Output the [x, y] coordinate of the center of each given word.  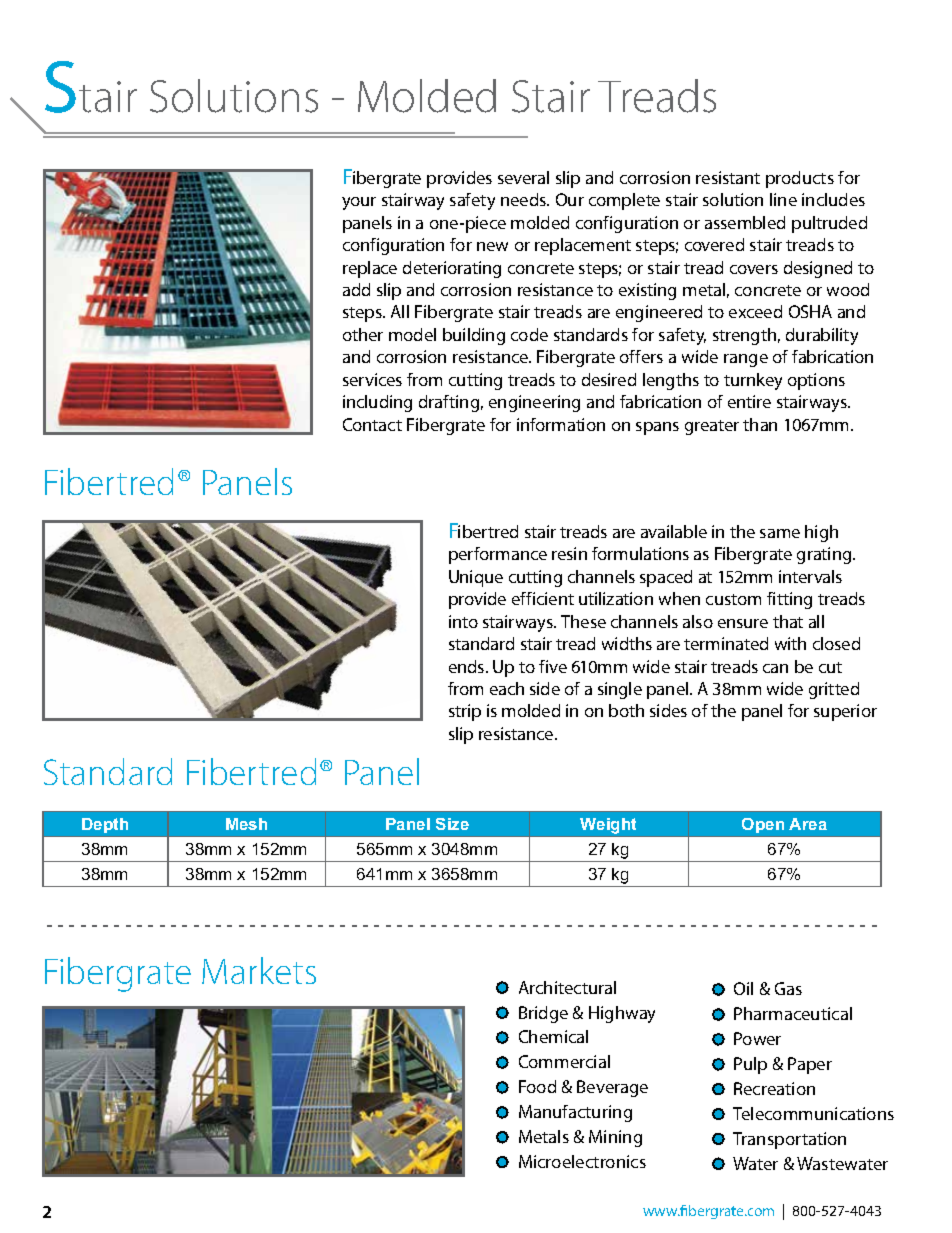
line [783, 199]
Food [537, 1086]
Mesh [246, 824]
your [359, 203]
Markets [259, 970]
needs [525, 199]
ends [468, 666]
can [775, 668]
